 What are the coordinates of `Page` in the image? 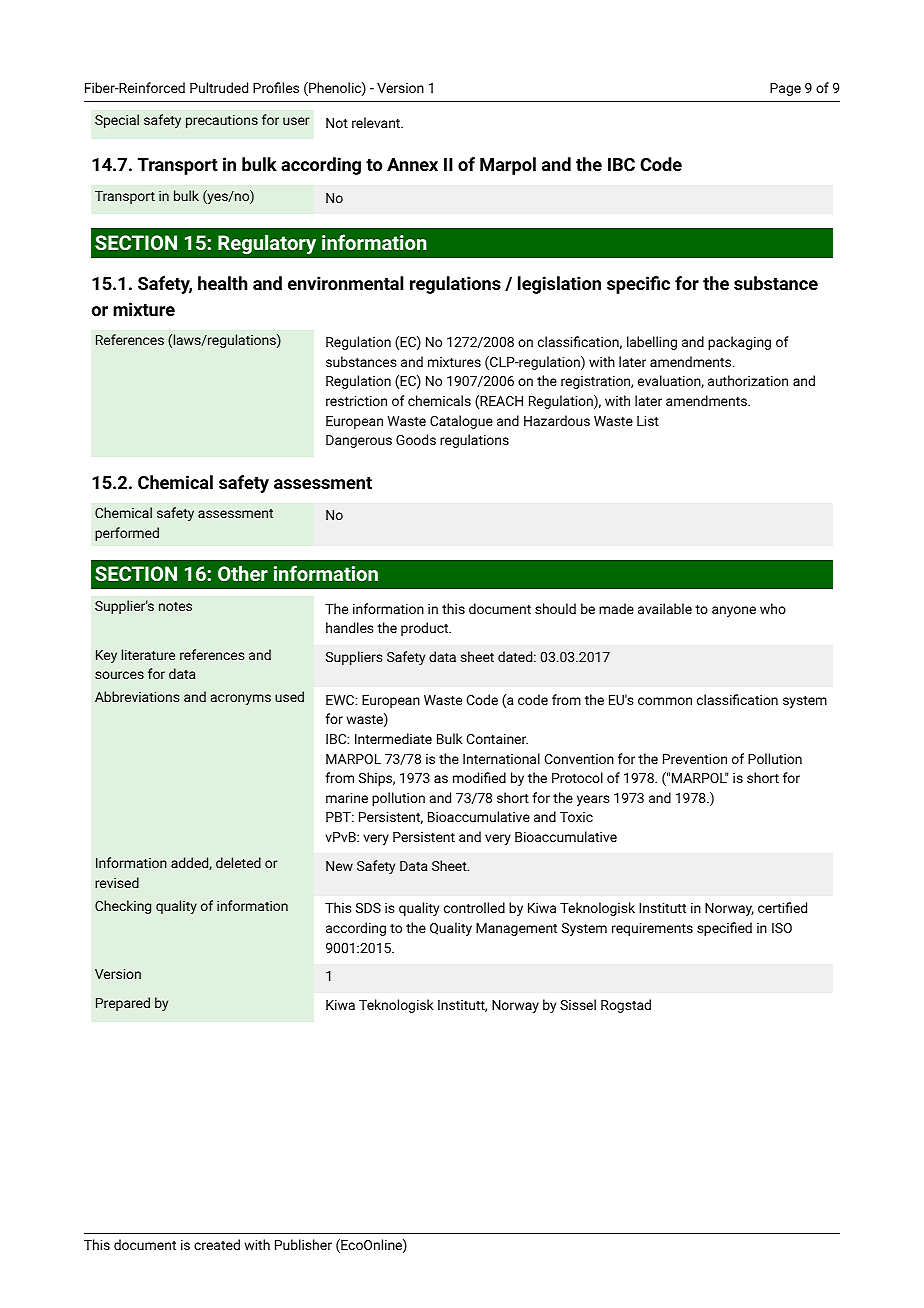 It's located at (785, 89).
